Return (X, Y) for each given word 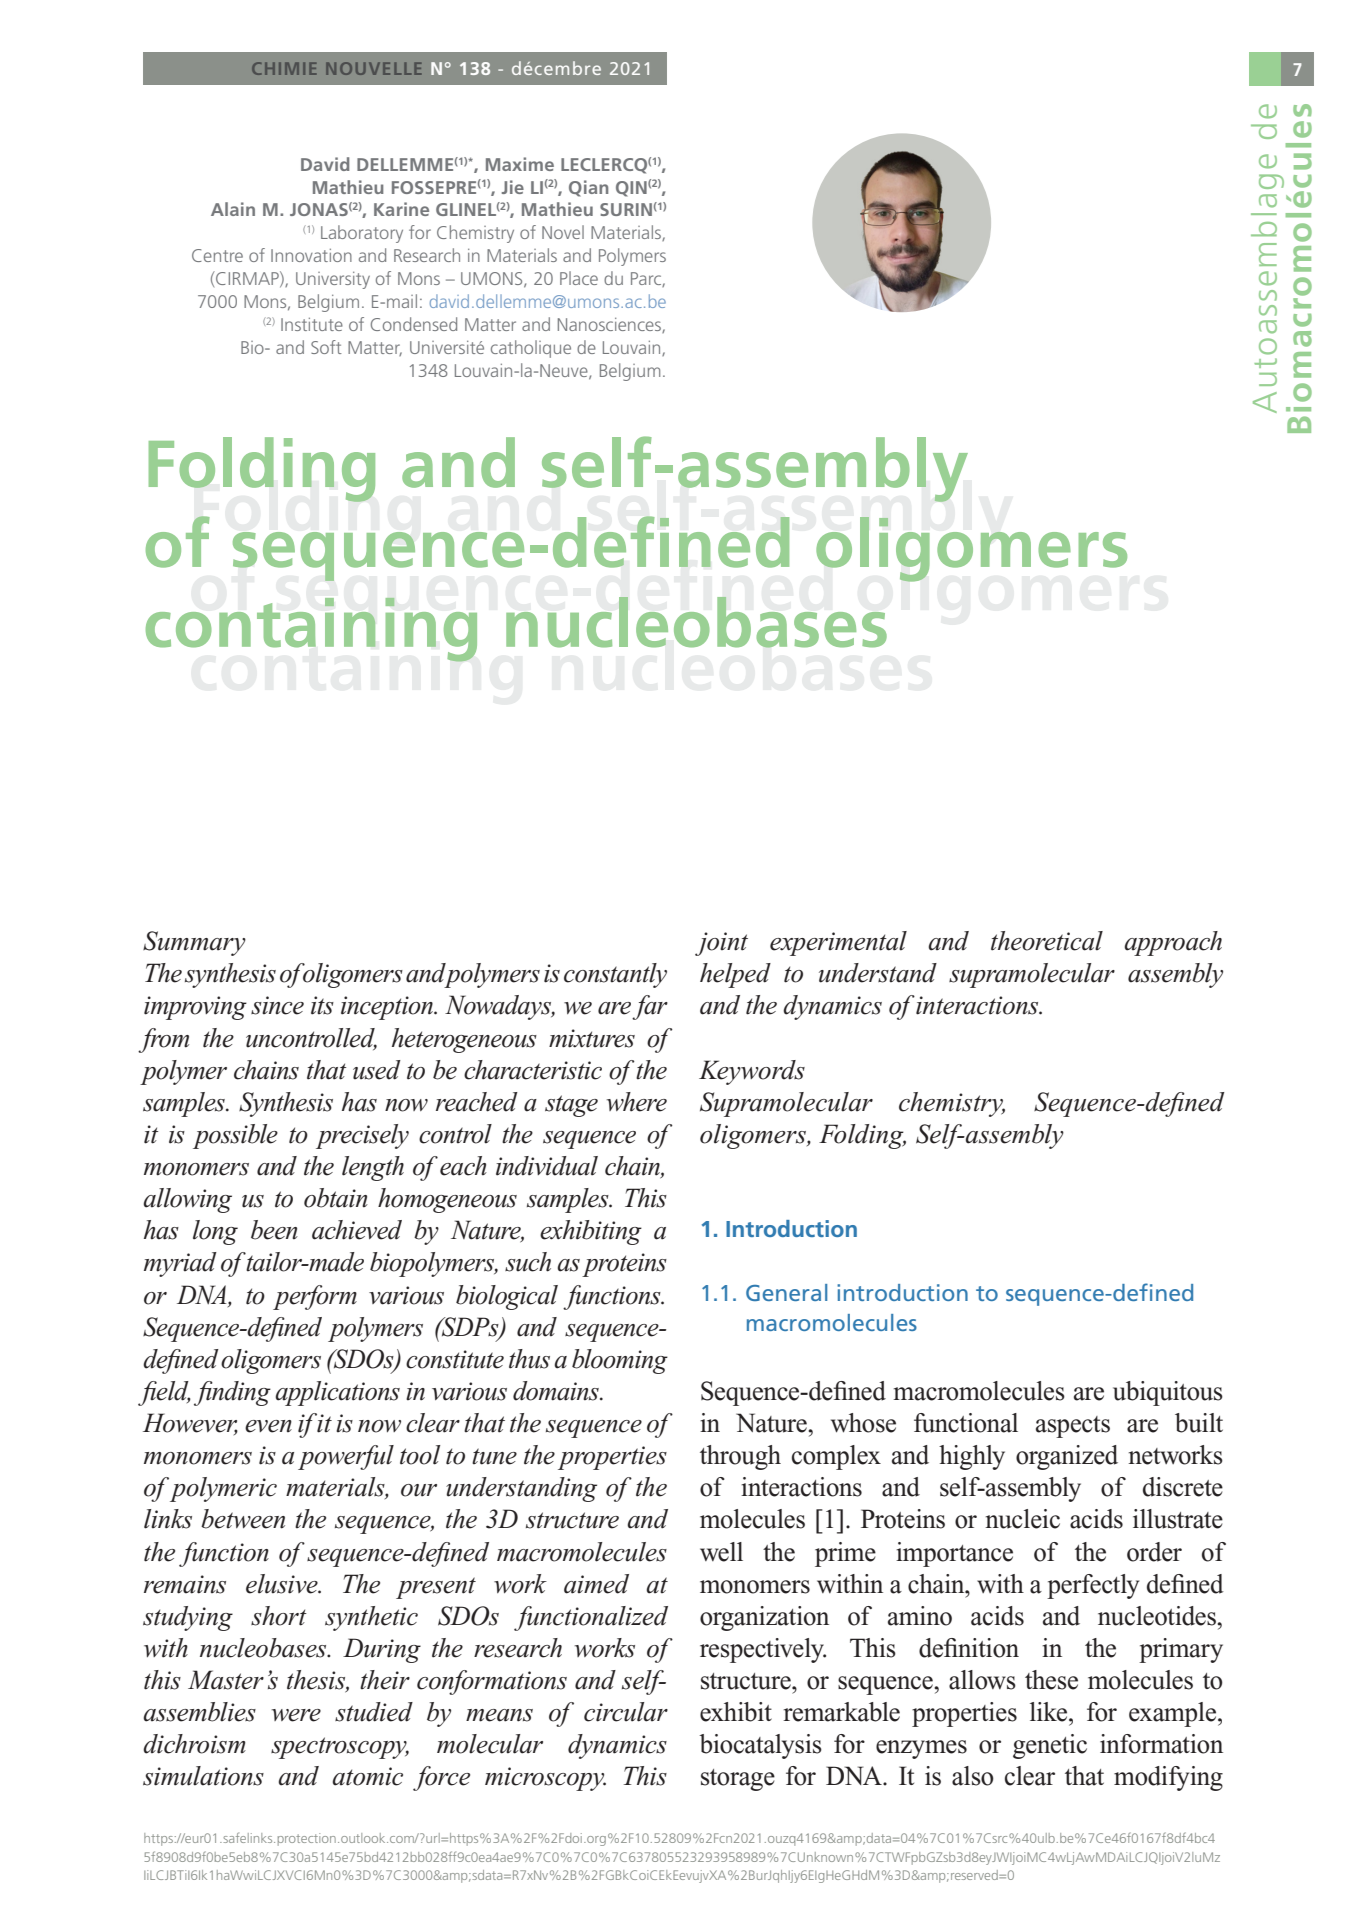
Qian (588, 188)
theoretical (1047, 941)
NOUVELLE (373, 68)
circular (626, 1712)
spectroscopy (340, 1748)
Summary (194, 943)
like (1050, 1712)
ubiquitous (1168, 1393)
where (637, 1102)
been (274, 1230)
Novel (563, 232)
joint (721, 944)
